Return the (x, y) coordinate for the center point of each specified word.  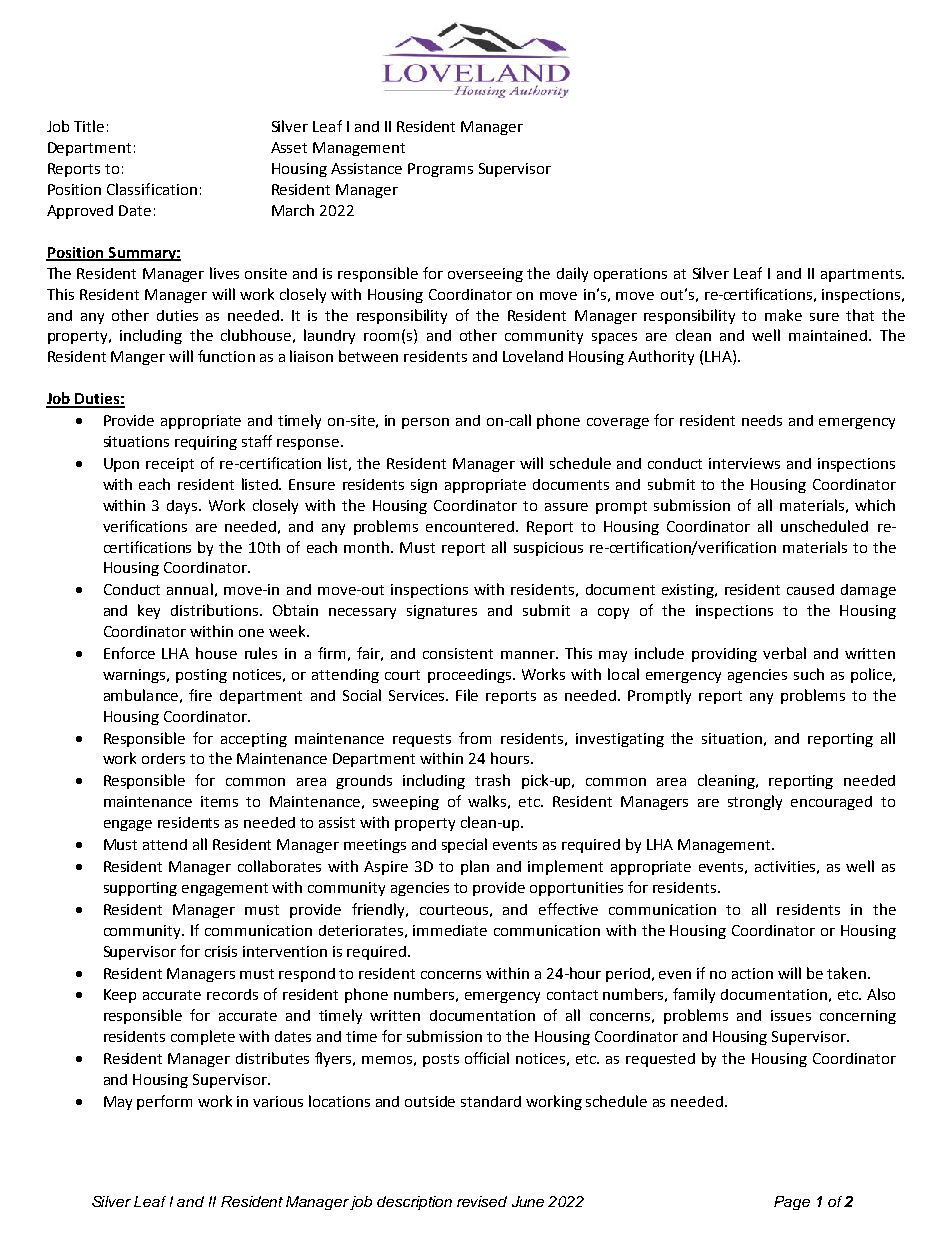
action (752, 973)
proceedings (469, 676)
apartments (862, 275)
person (425, 423)
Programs (440, 170)
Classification (152, 189)
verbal (784, 653)
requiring (206, 443)
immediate (450, 930)
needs (762, 420)
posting (201, 676)
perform (164, 1102)
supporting (140, 889)
